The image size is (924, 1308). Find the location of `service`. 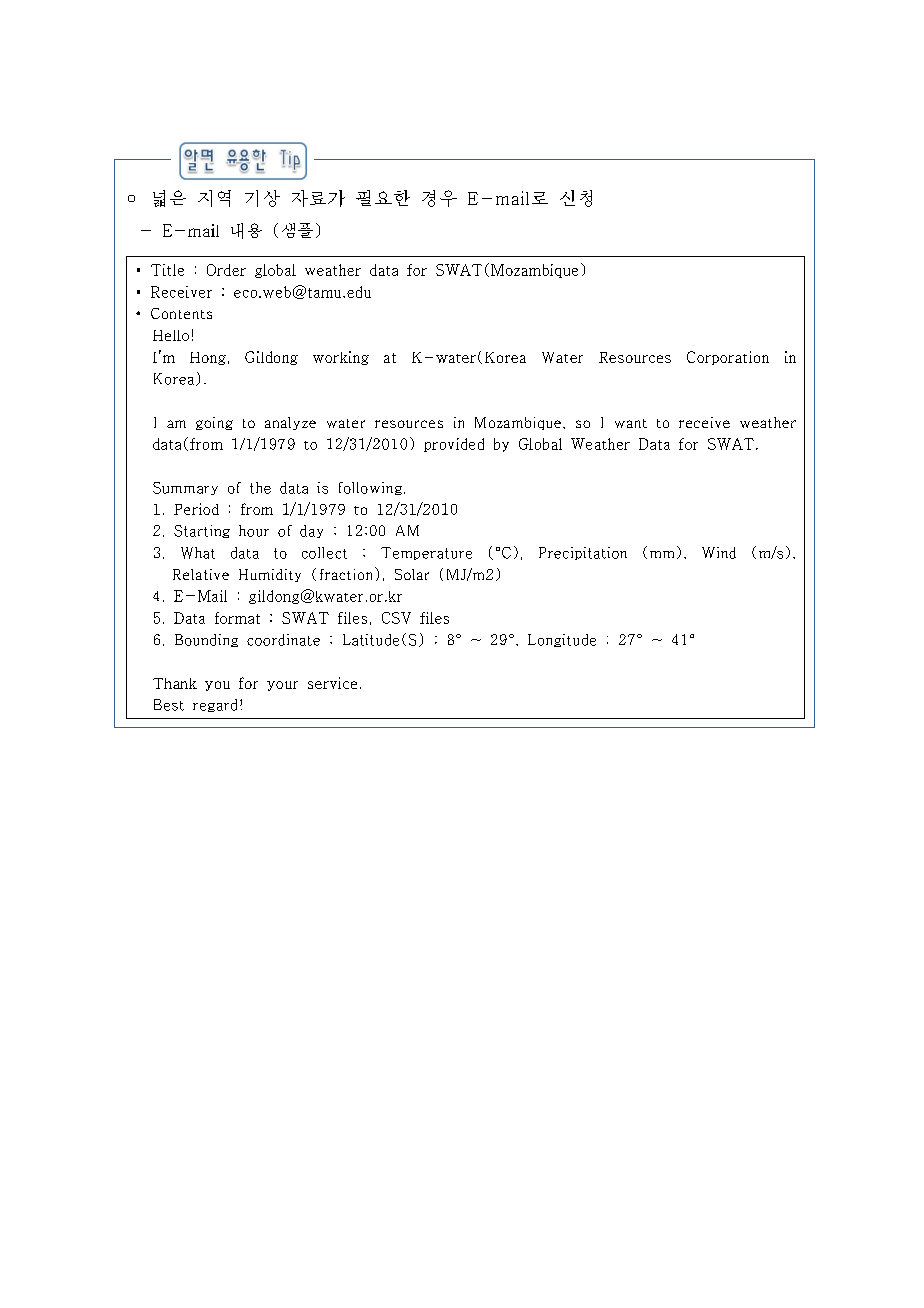

service is located at coordinates (332, 683).
